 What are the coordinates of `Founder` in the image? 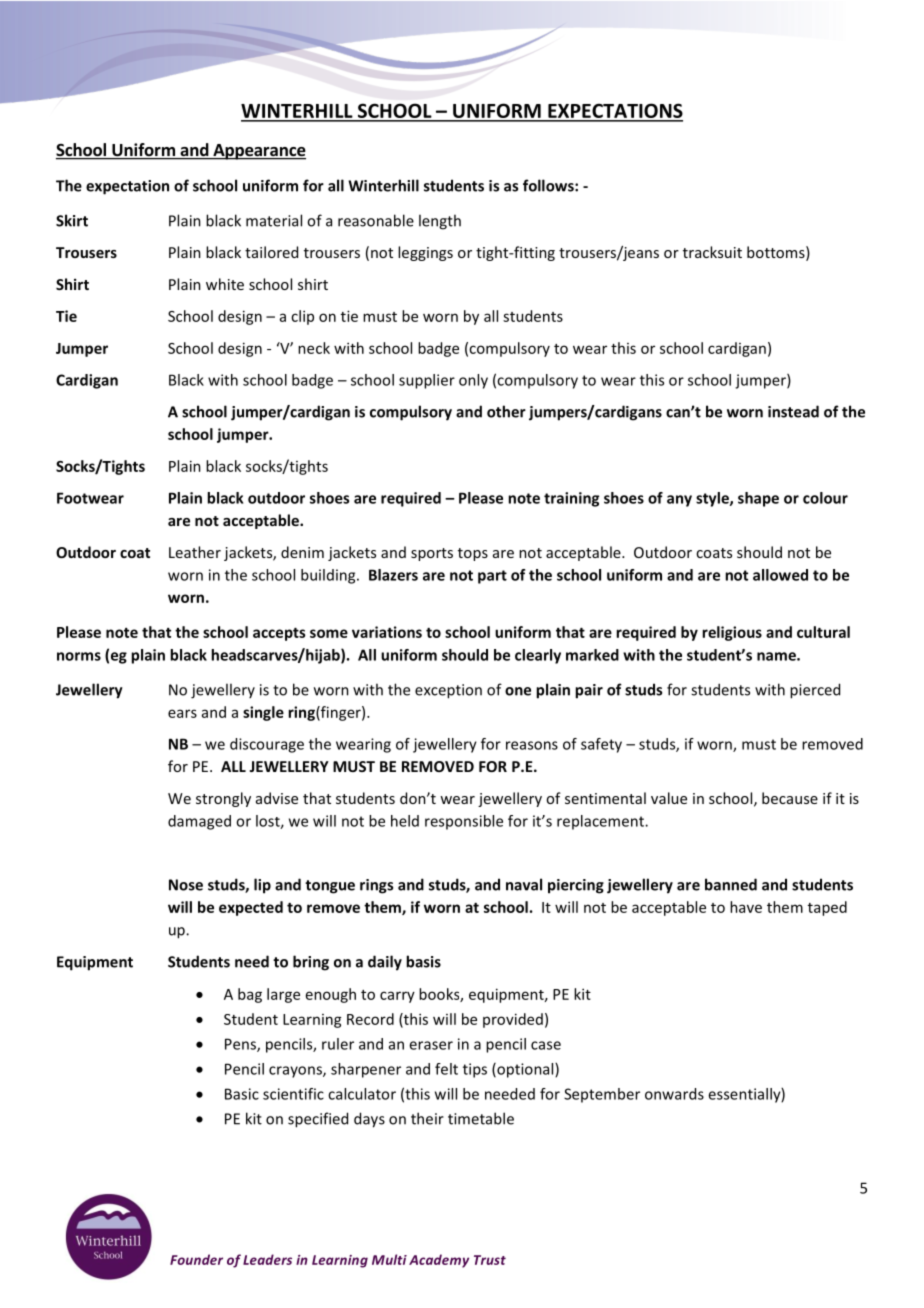 It's located at (196, 1259).
